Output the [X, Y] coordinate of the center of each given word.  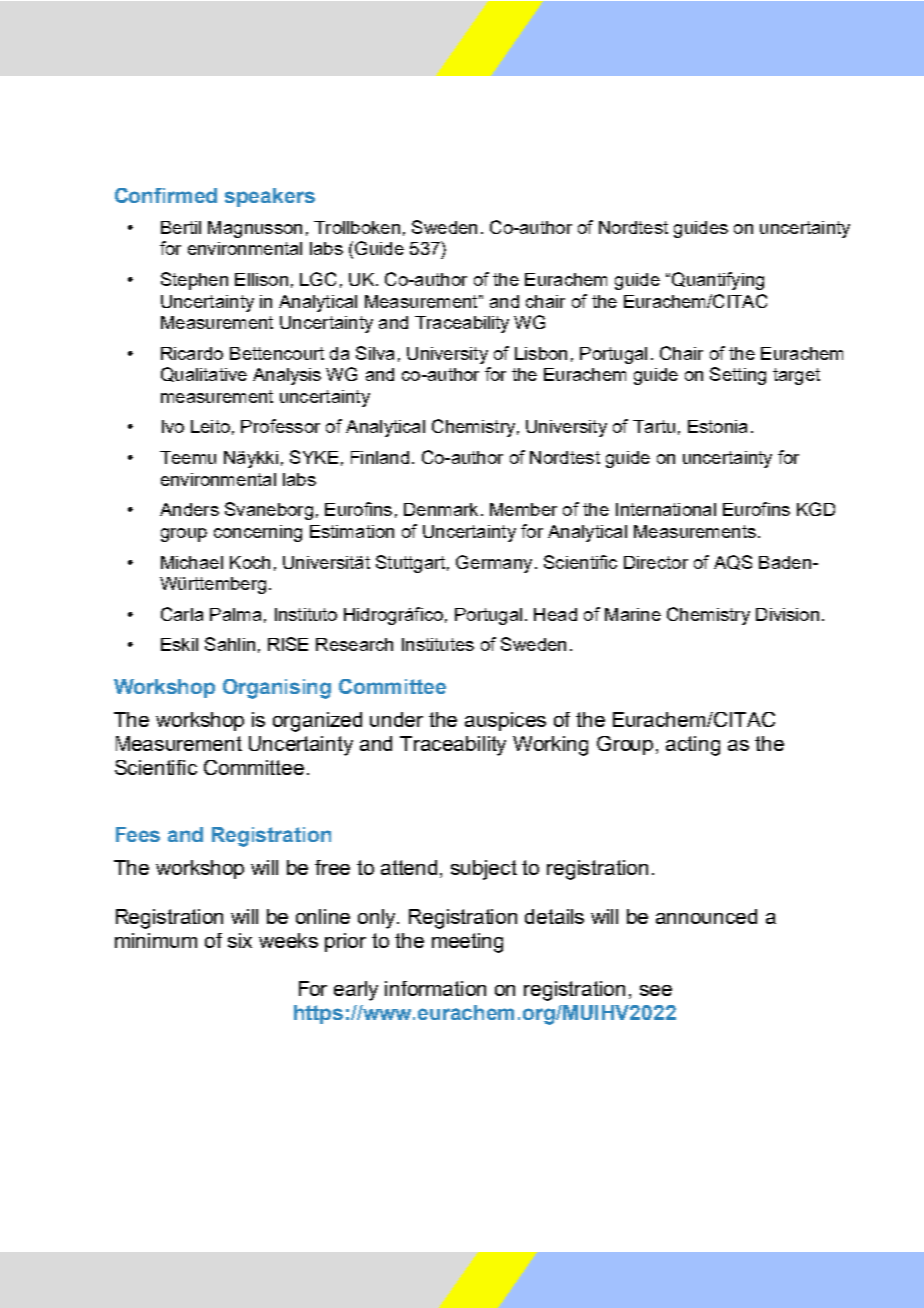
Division [787, 614]
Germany [494, 564]
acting [693, 746]
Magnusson [255, 229]
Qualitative [204, 374]
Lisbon [541, 353]
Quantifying [718, 281]
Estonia [717, 426]
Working [550, 746]
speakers [270, 197]
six [240, 940]
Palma [235, 614]
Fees [138, 834]
